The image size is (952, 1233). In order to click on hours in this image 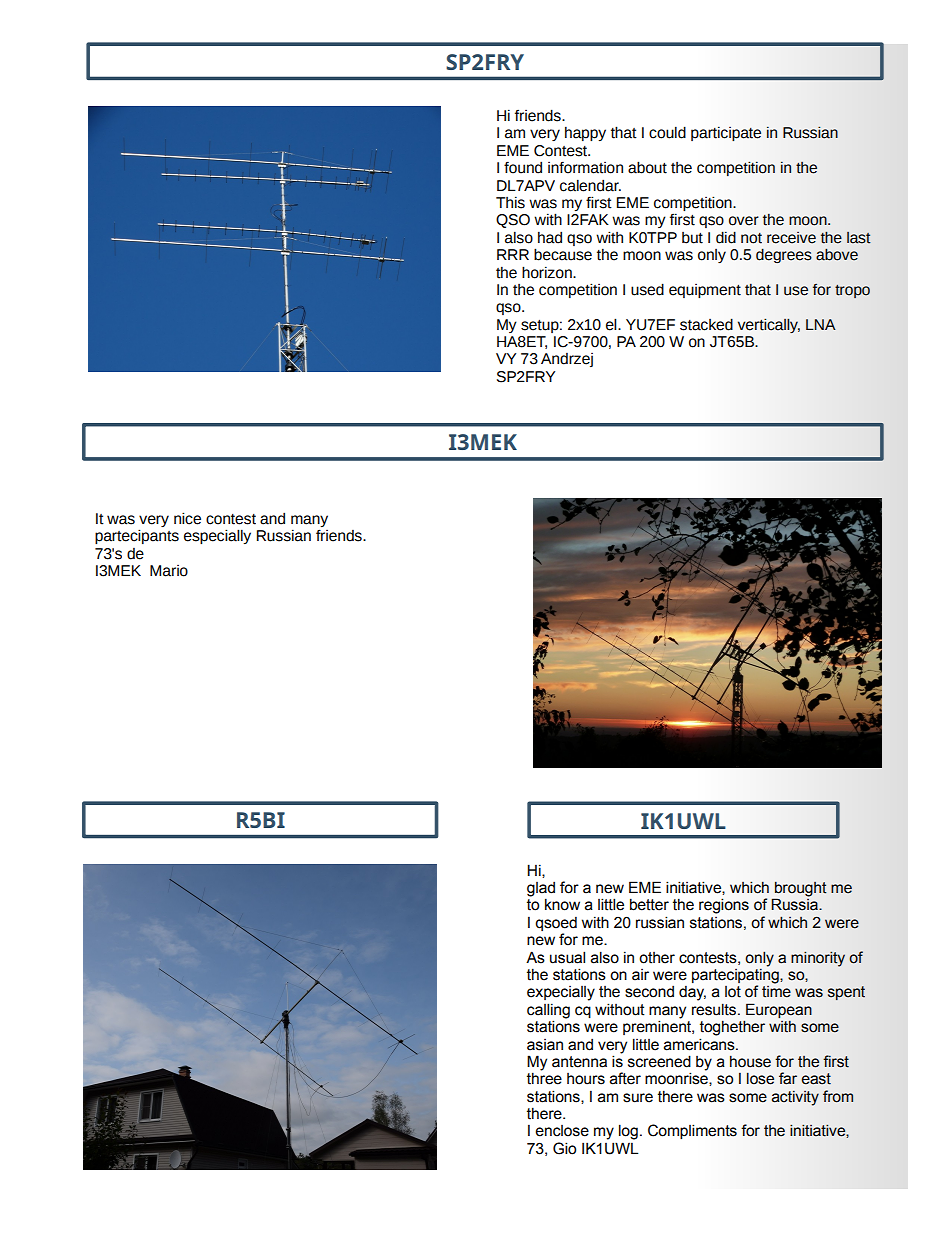, I will do `click(586, 1079)`.
